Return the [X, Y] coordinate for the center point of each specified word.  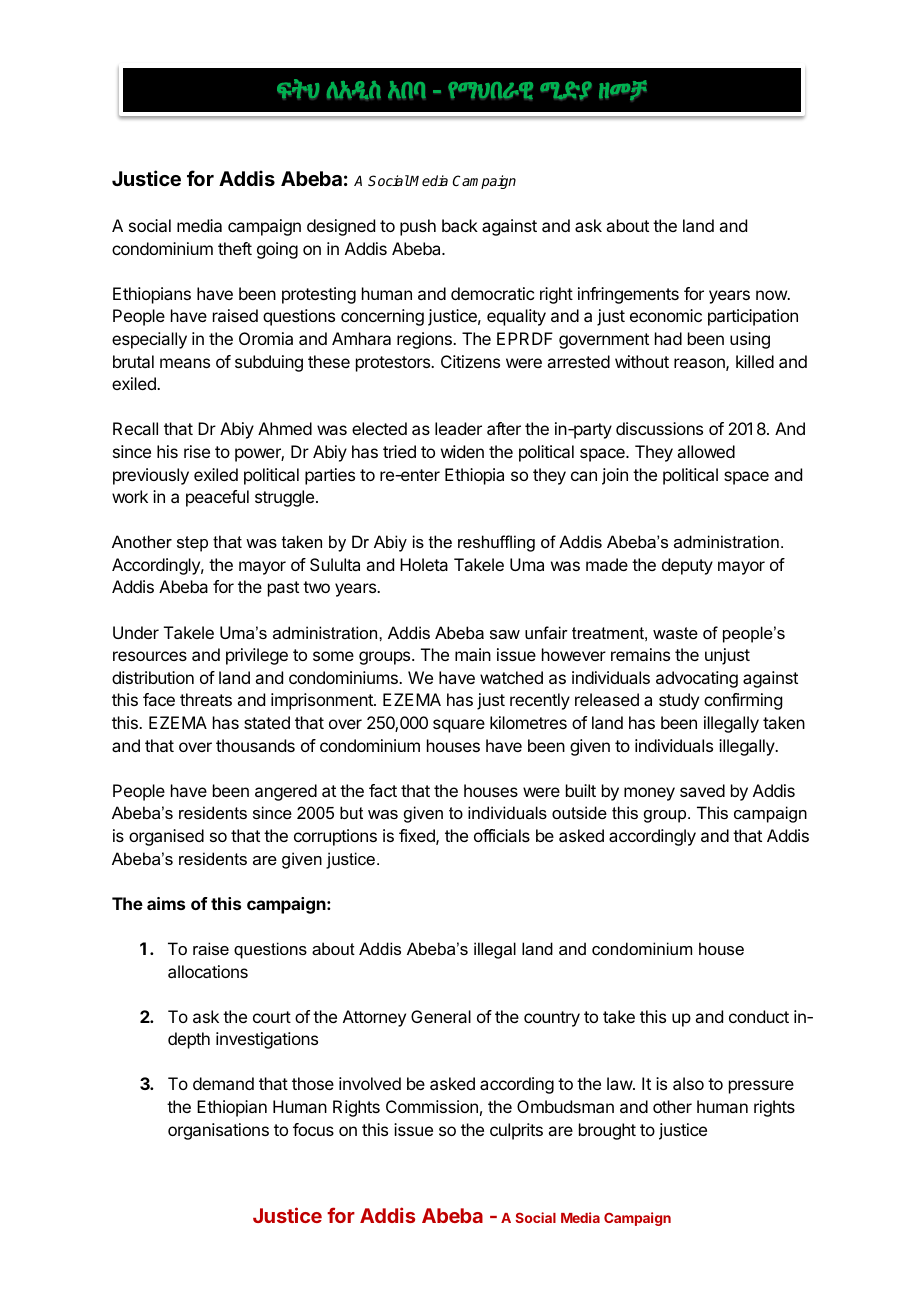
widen [462, 451]
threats [206, 699]
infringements [628, 295]
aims [166, 903]
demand [223, 1083]
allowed [706, 451]
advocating [697, 679]
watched [511, 677]
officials [502, 835]
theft [235, 248]
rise [197, 451]
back [460, 225]
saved [702, 790]
